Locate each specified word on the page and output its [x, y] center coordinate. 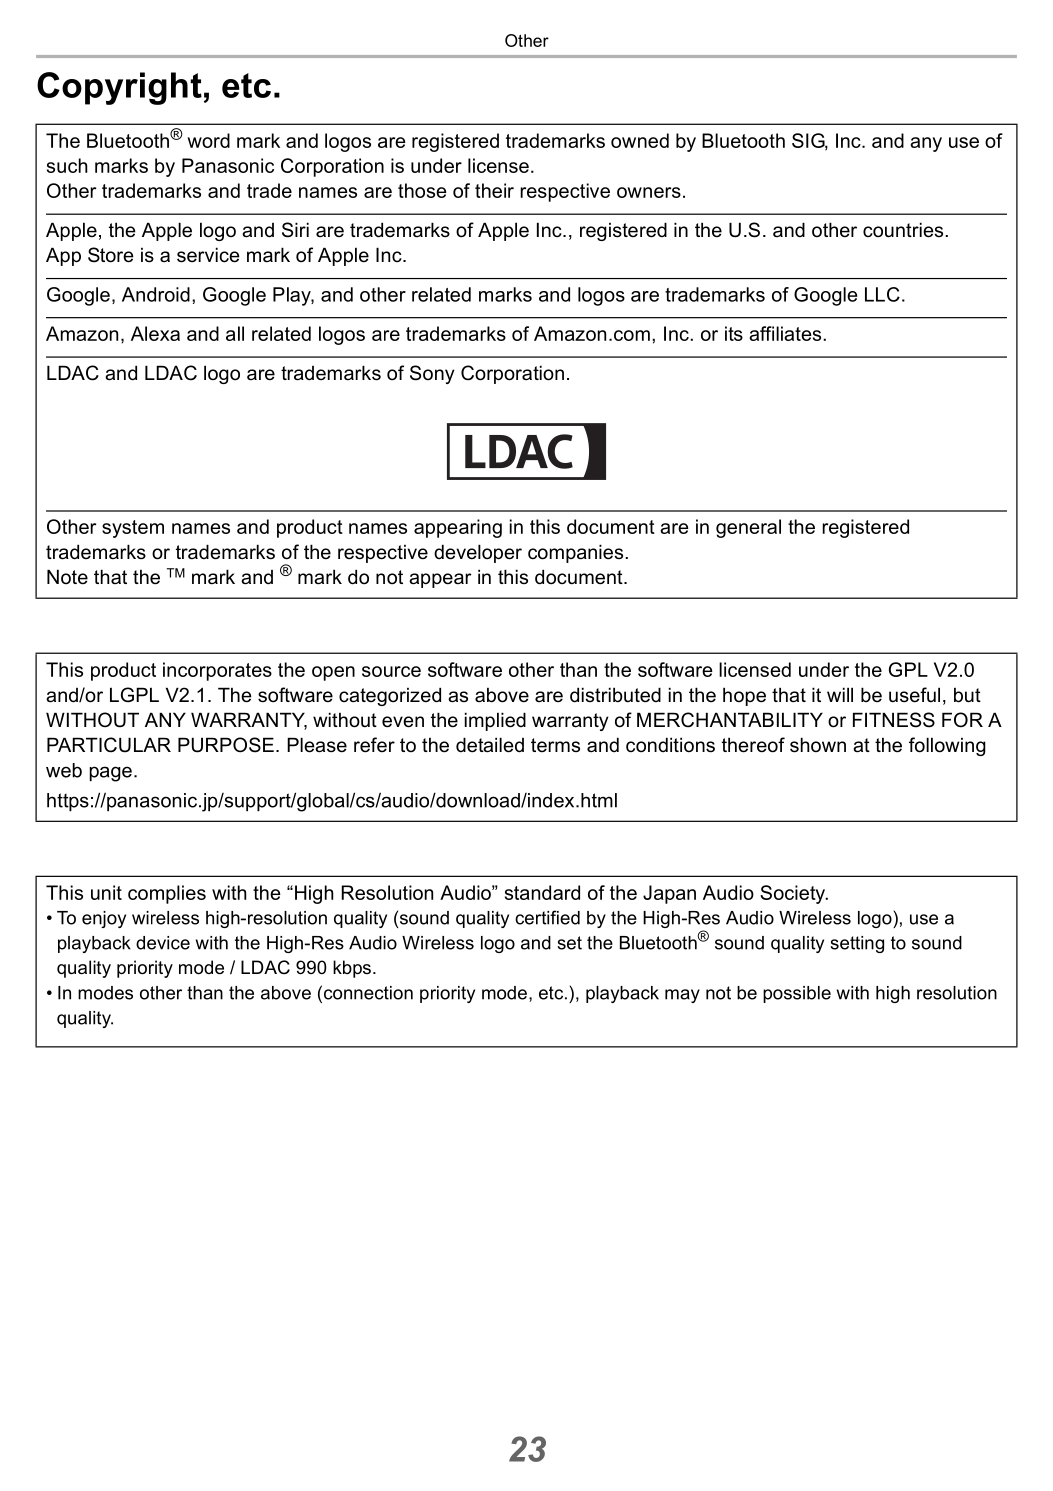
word [208, 140]
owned [640, 140]
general [748, 528]
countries [904, 230]
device [163, 943]
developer [478, 553]
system [133, 529]
